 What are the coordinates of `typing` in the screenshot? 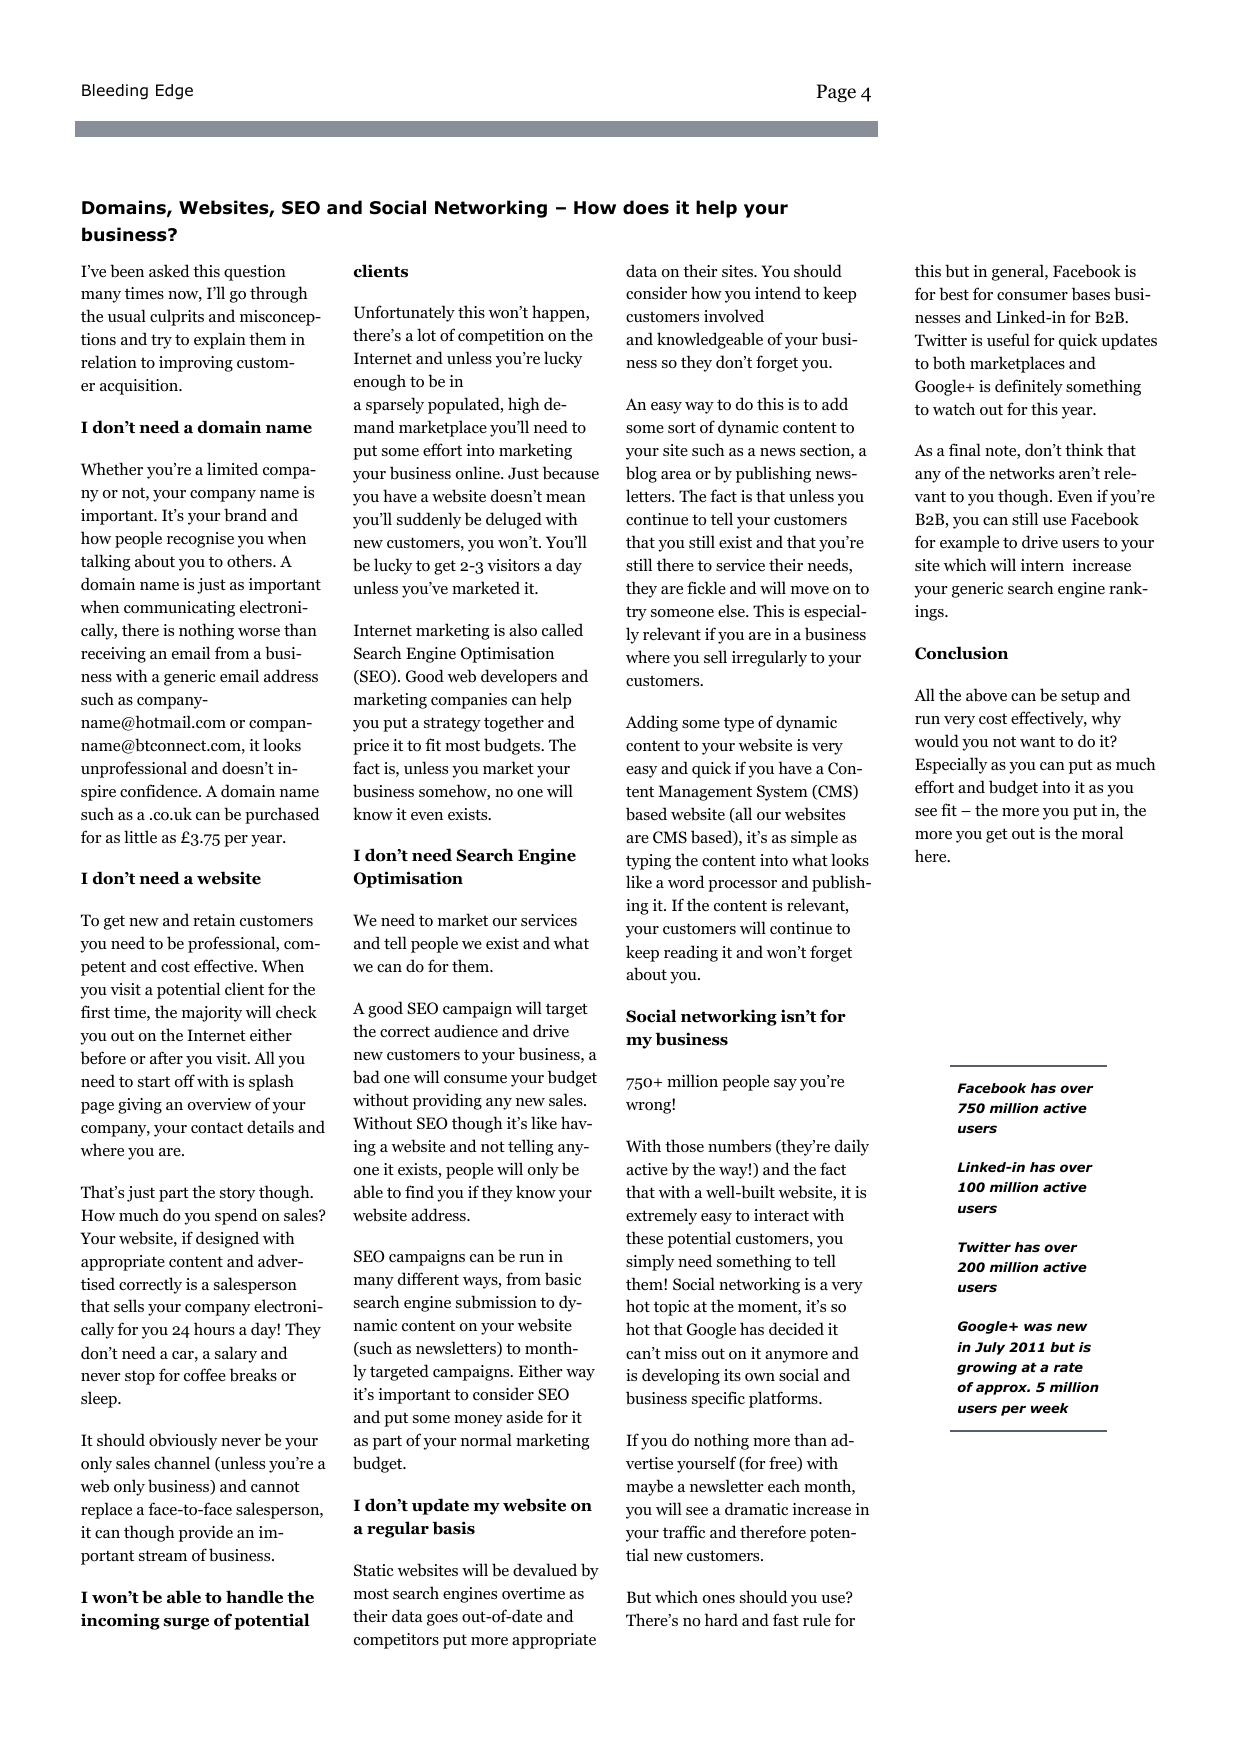 It's located at (648, 862).
